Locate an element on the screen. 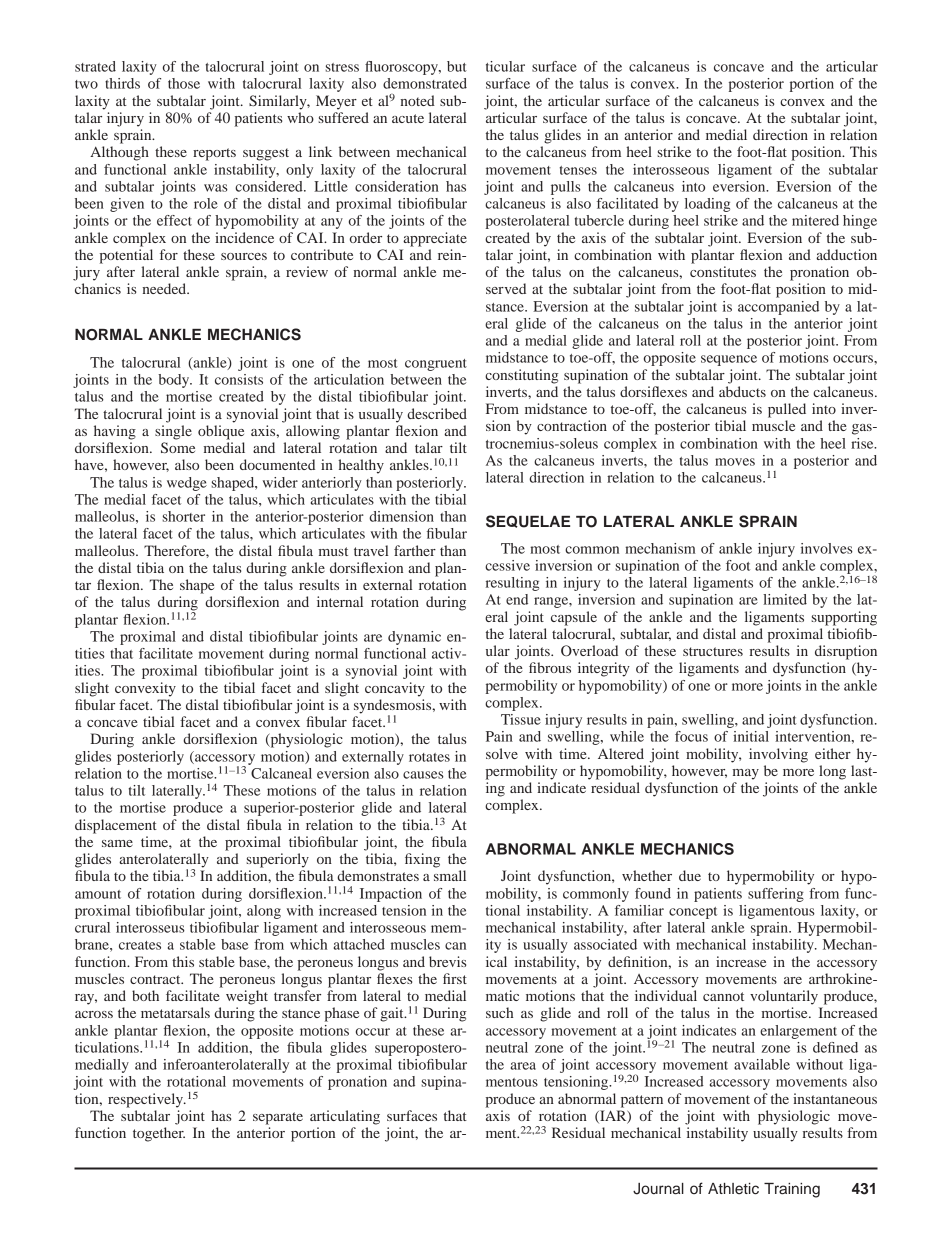  causes is located at coordinates (423, 775).
